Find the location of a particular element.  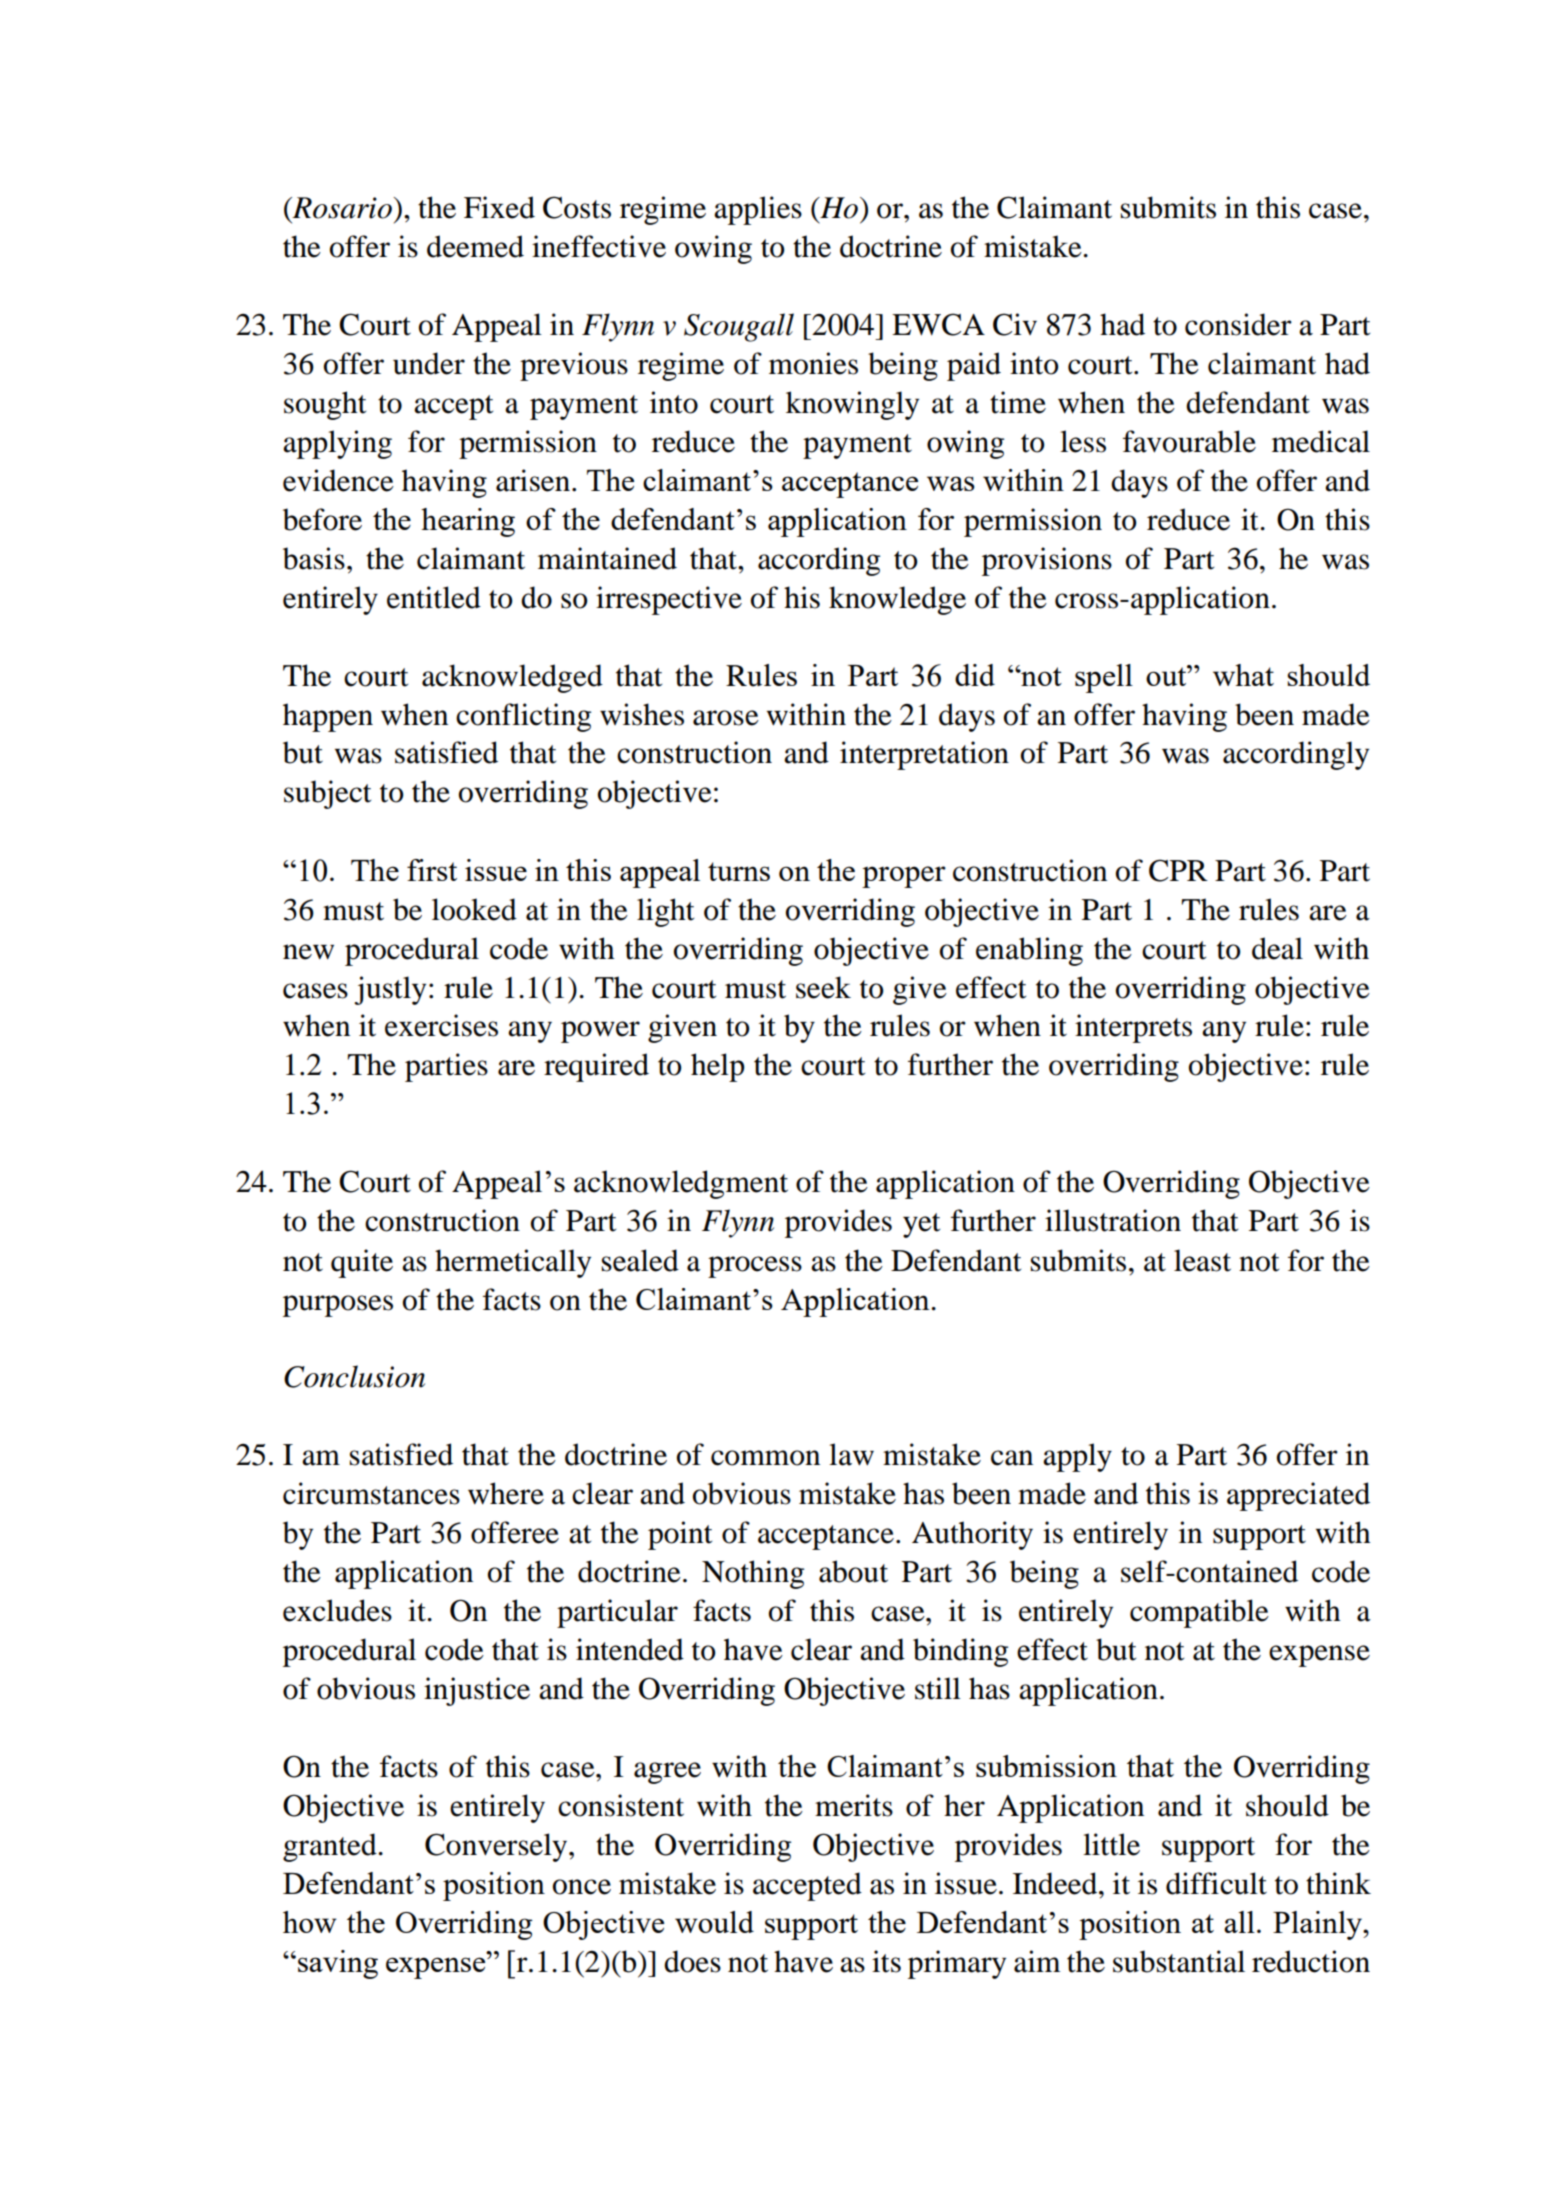

interprets is located at coordinates (1133, 1028).
